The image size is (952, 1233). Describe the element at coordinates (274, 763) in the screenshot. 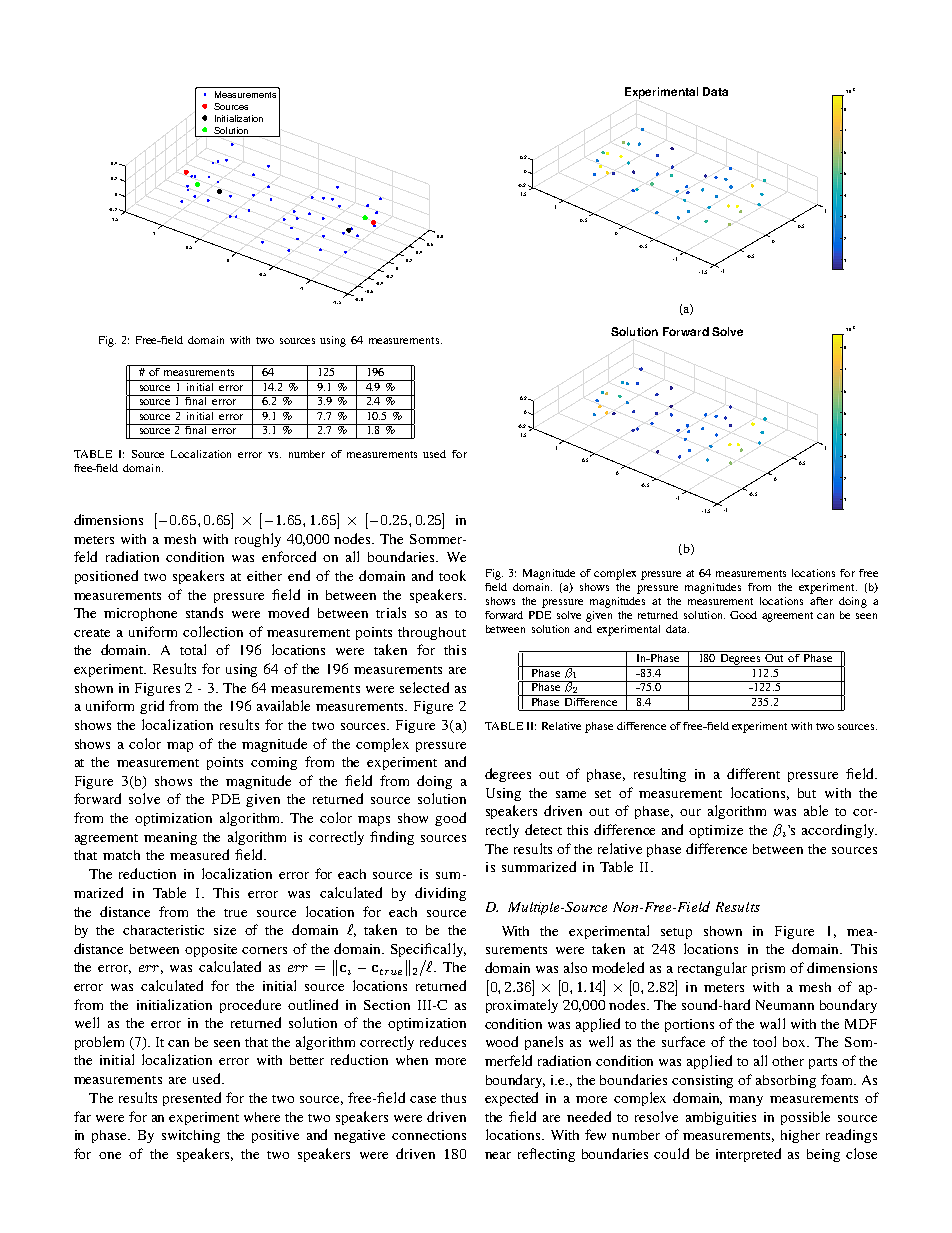

I see `coming` at that location.
